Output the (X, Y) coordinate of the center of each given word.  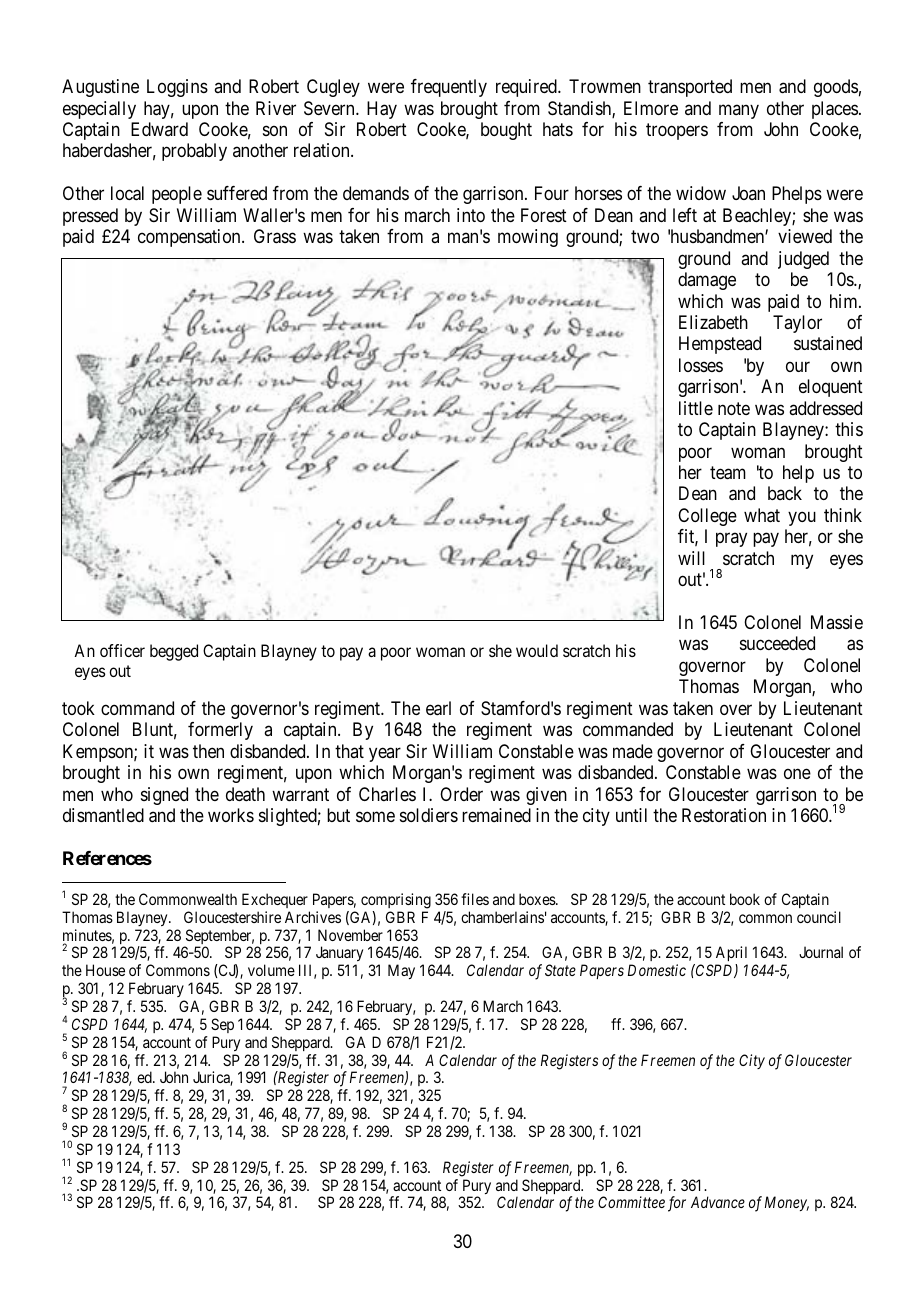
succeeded (777, 643)
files (475, 899)
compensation (190, 238)
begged (174, 652)
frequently (449, 88)
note (734, 408)
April (731, 955)
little (696, 408)
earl (438, 708)
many (739, 111)
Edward (159, 129)
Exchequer (275, 900)
